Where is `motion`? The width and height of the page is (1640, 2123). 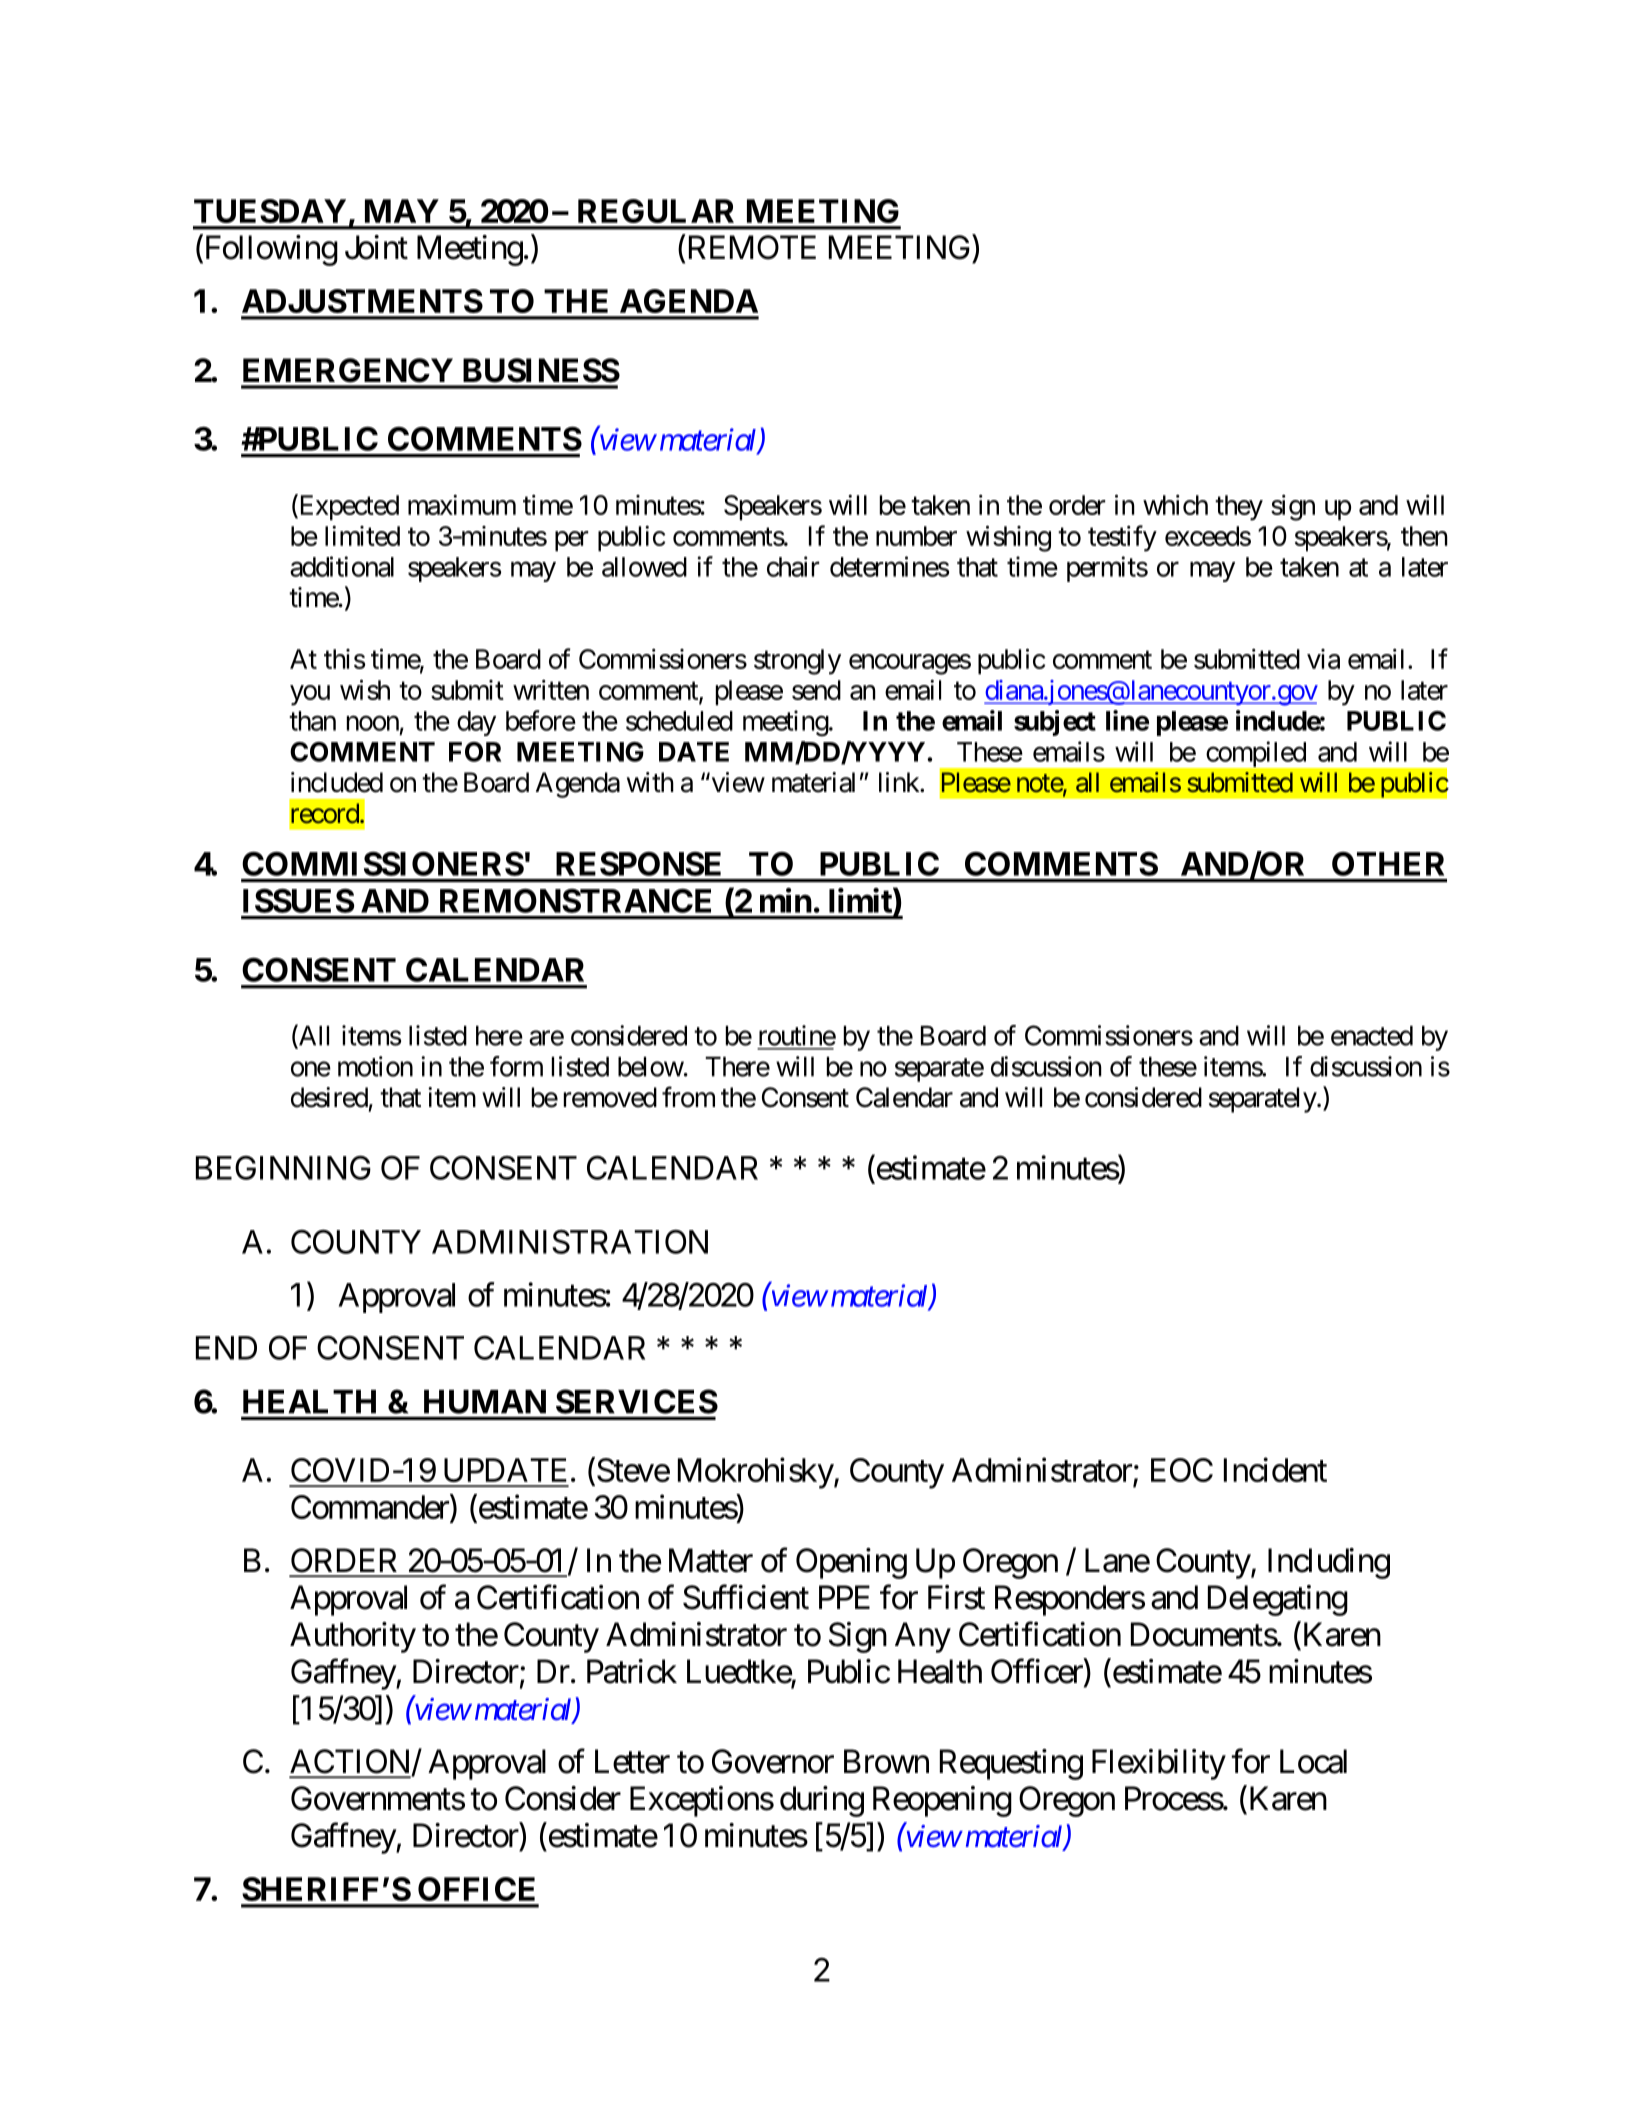 motion is located at coordinates (375, 1066).
